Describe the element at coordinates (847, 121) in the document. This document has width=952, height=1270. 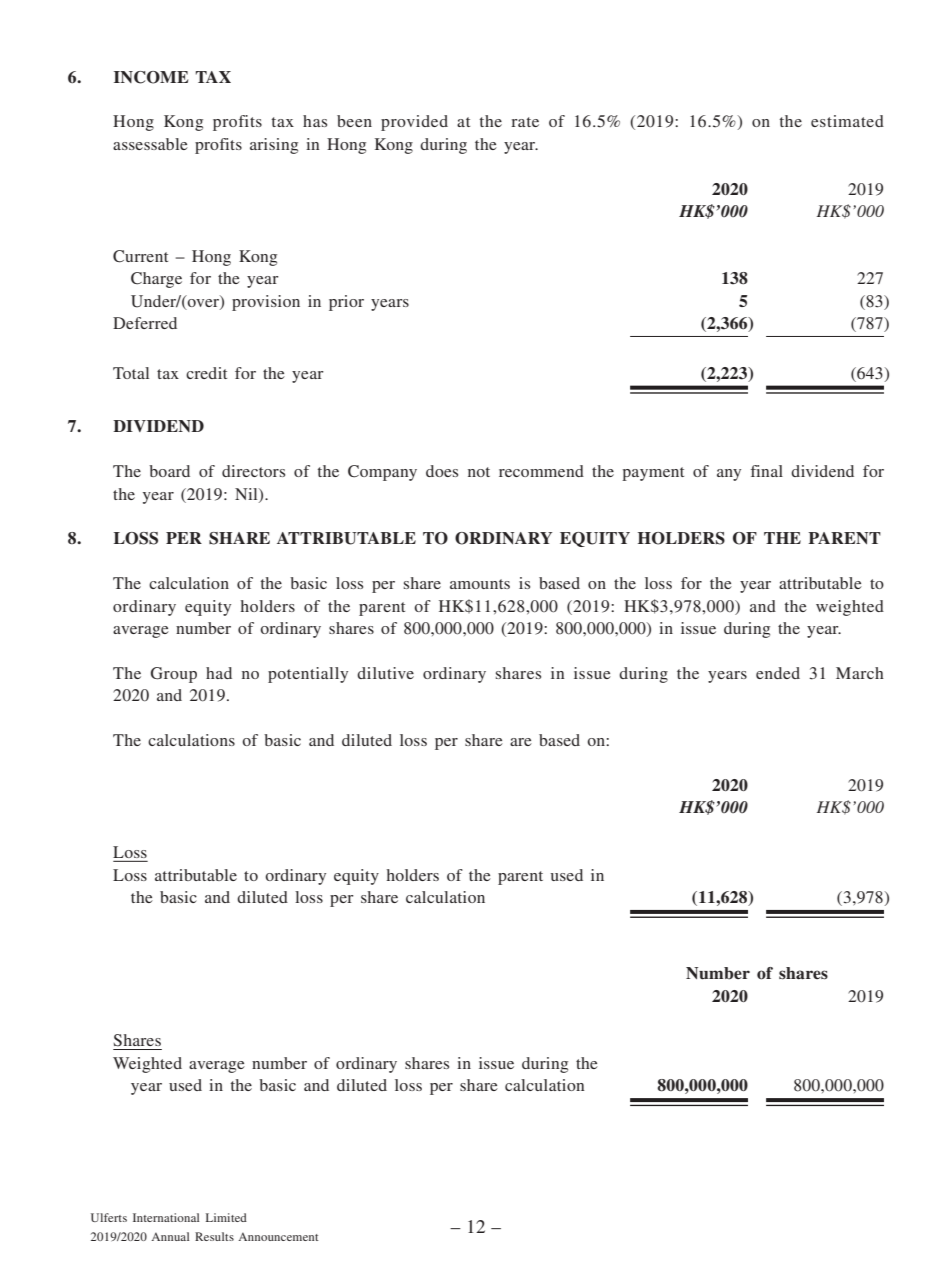
I see `estimated` at that location.
